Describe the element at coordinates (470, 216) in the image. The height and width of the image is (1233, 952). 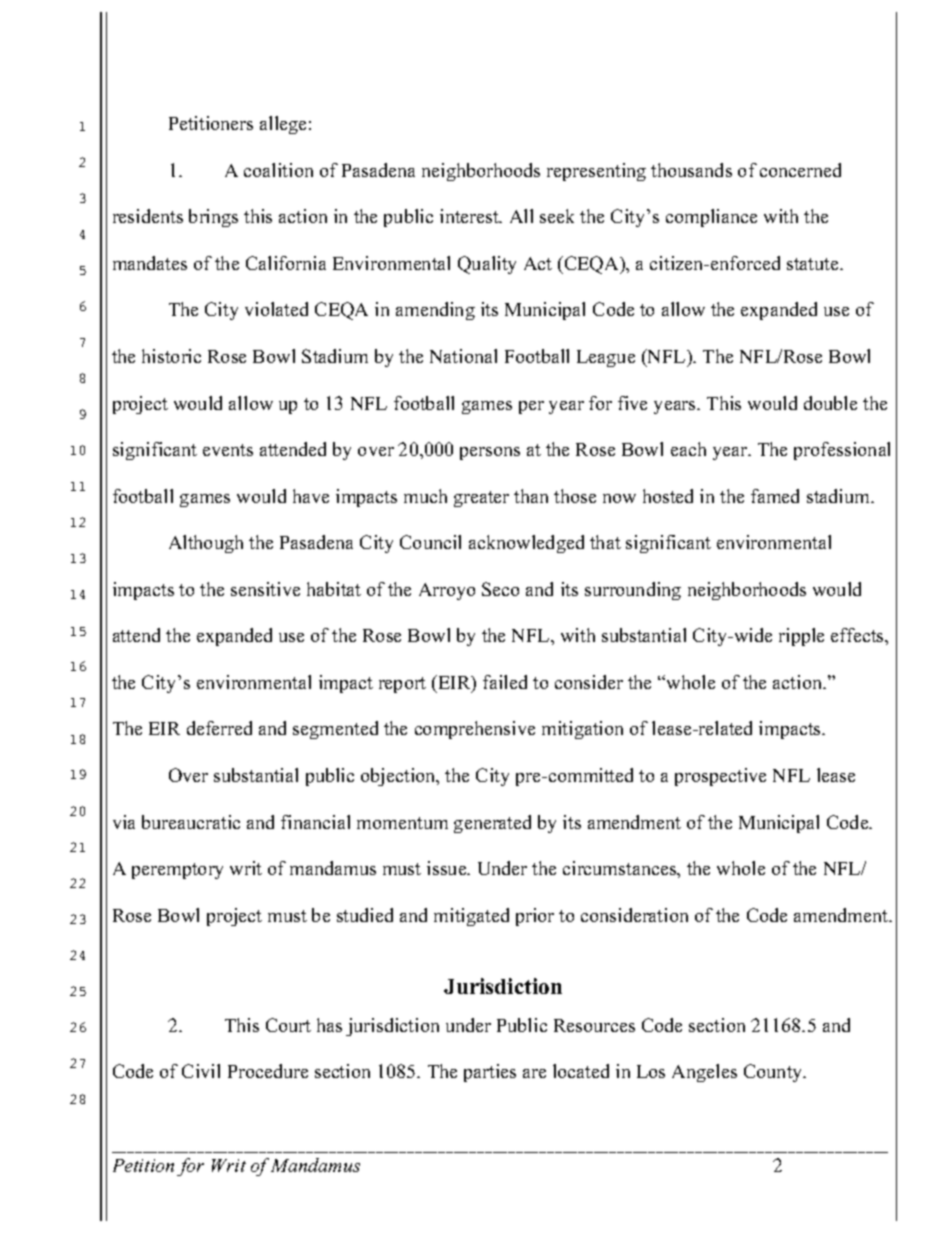
I see `interest` at that location.
